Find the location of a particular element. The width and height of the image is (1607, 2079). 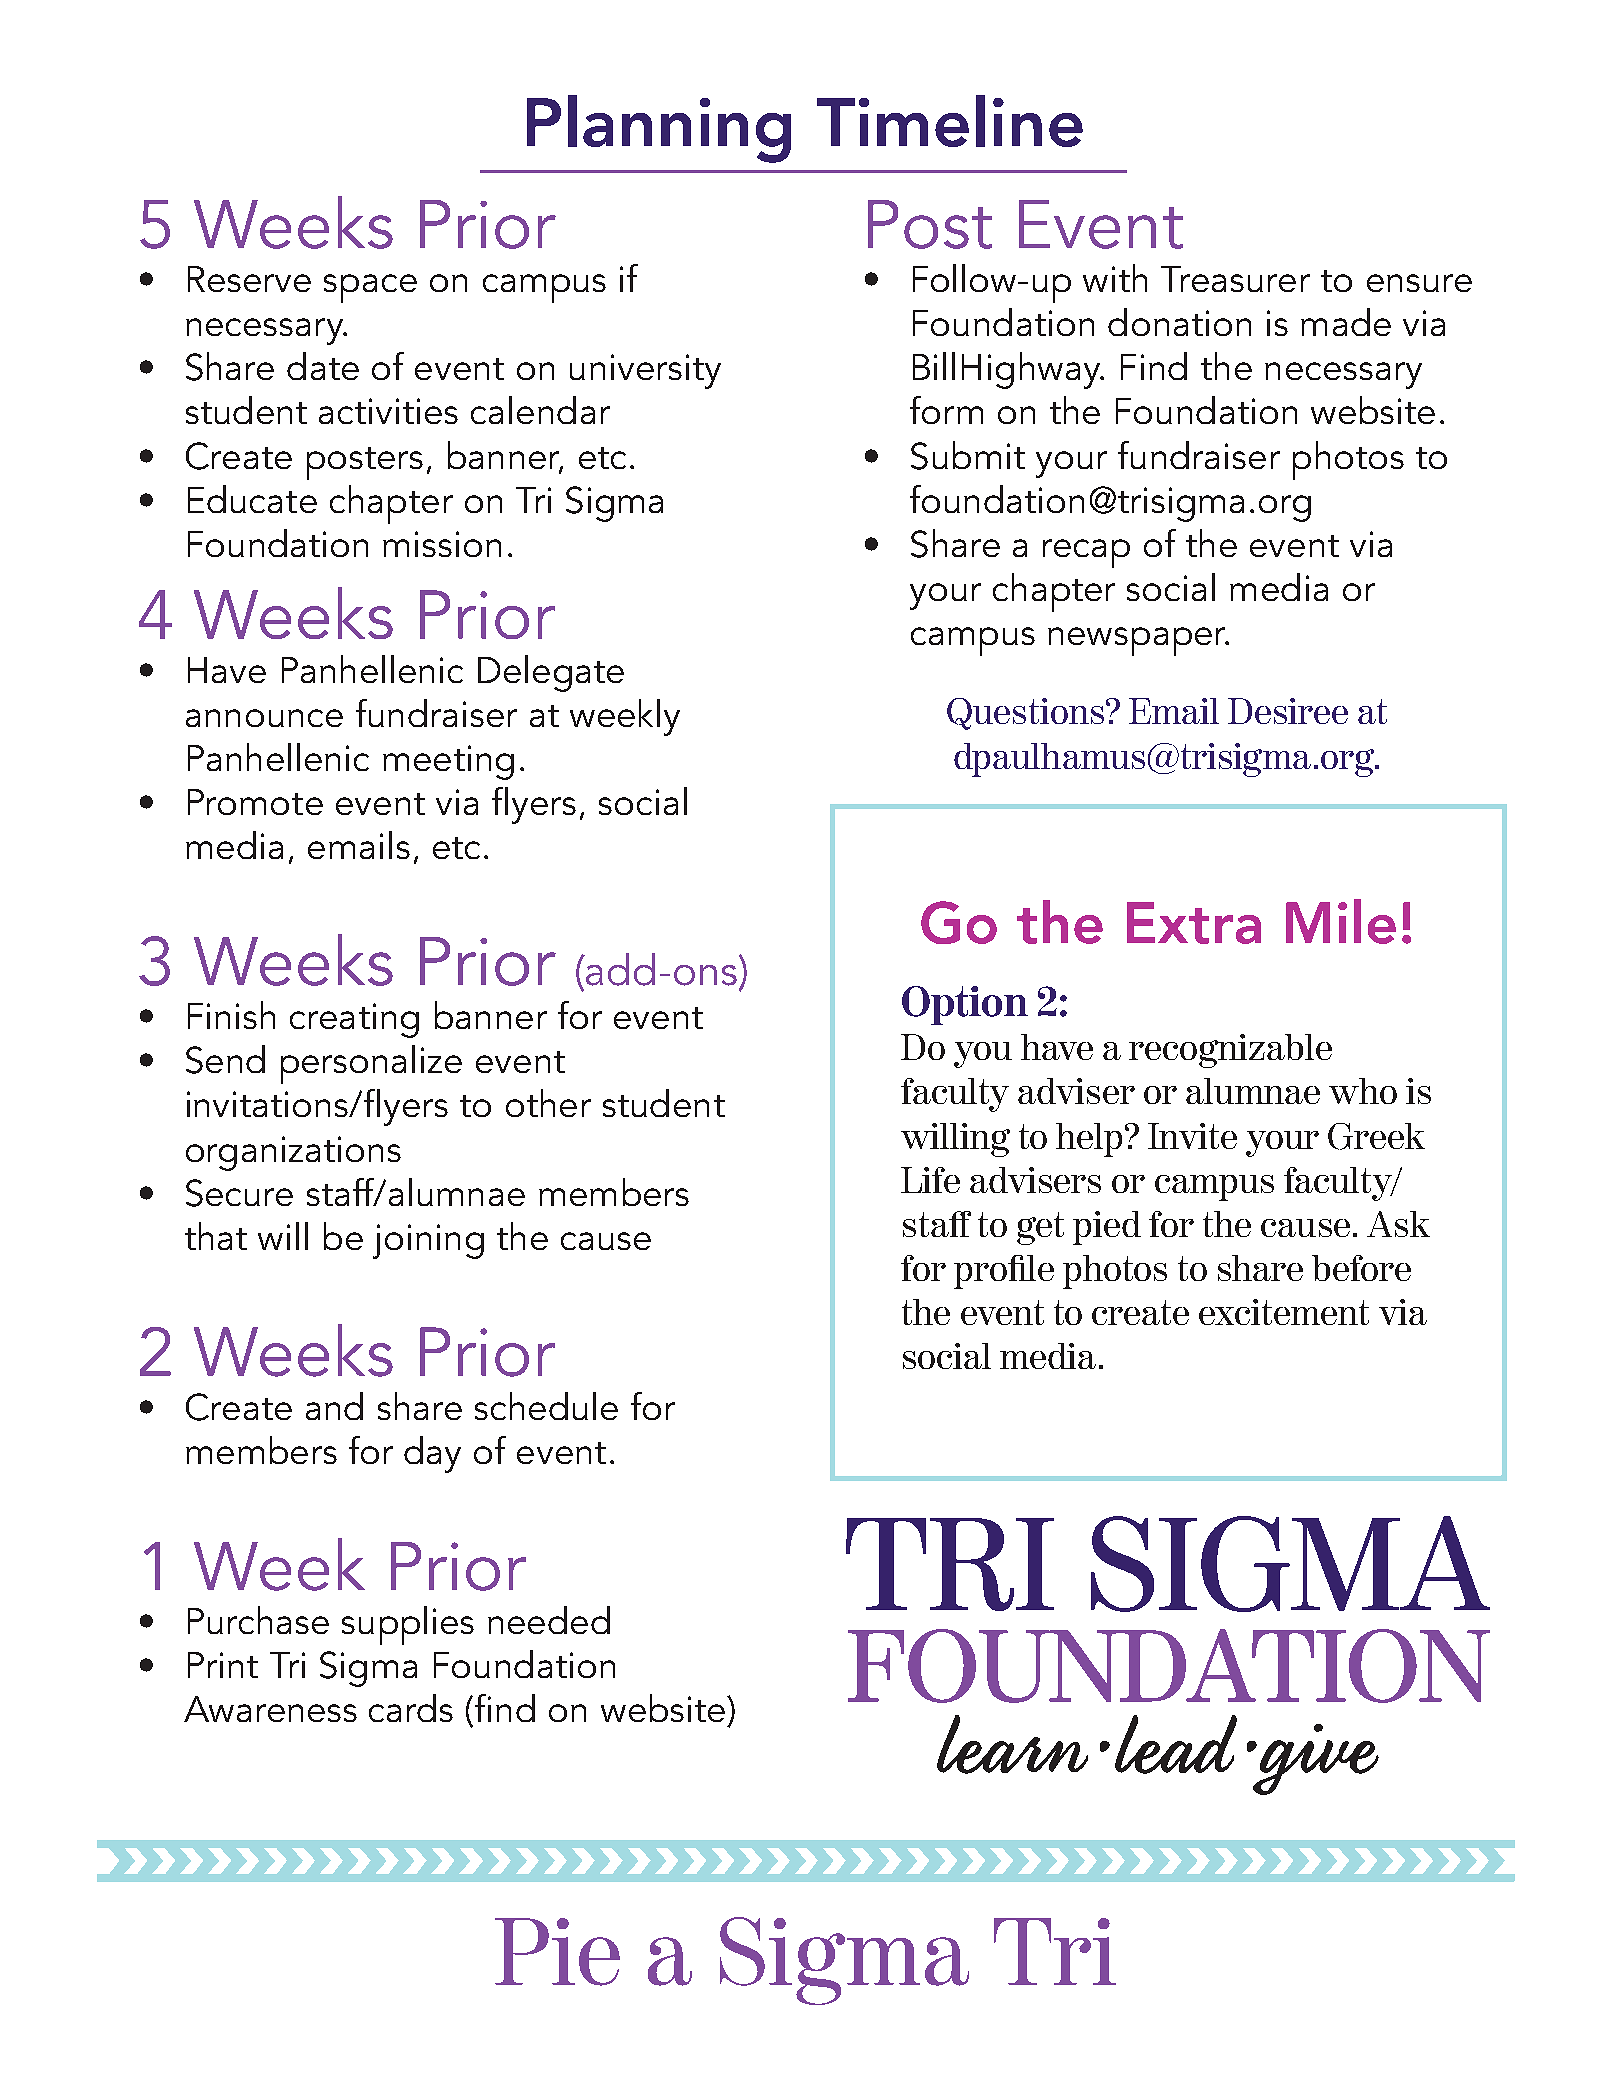

Submit is located at coordinates (968, 455).
